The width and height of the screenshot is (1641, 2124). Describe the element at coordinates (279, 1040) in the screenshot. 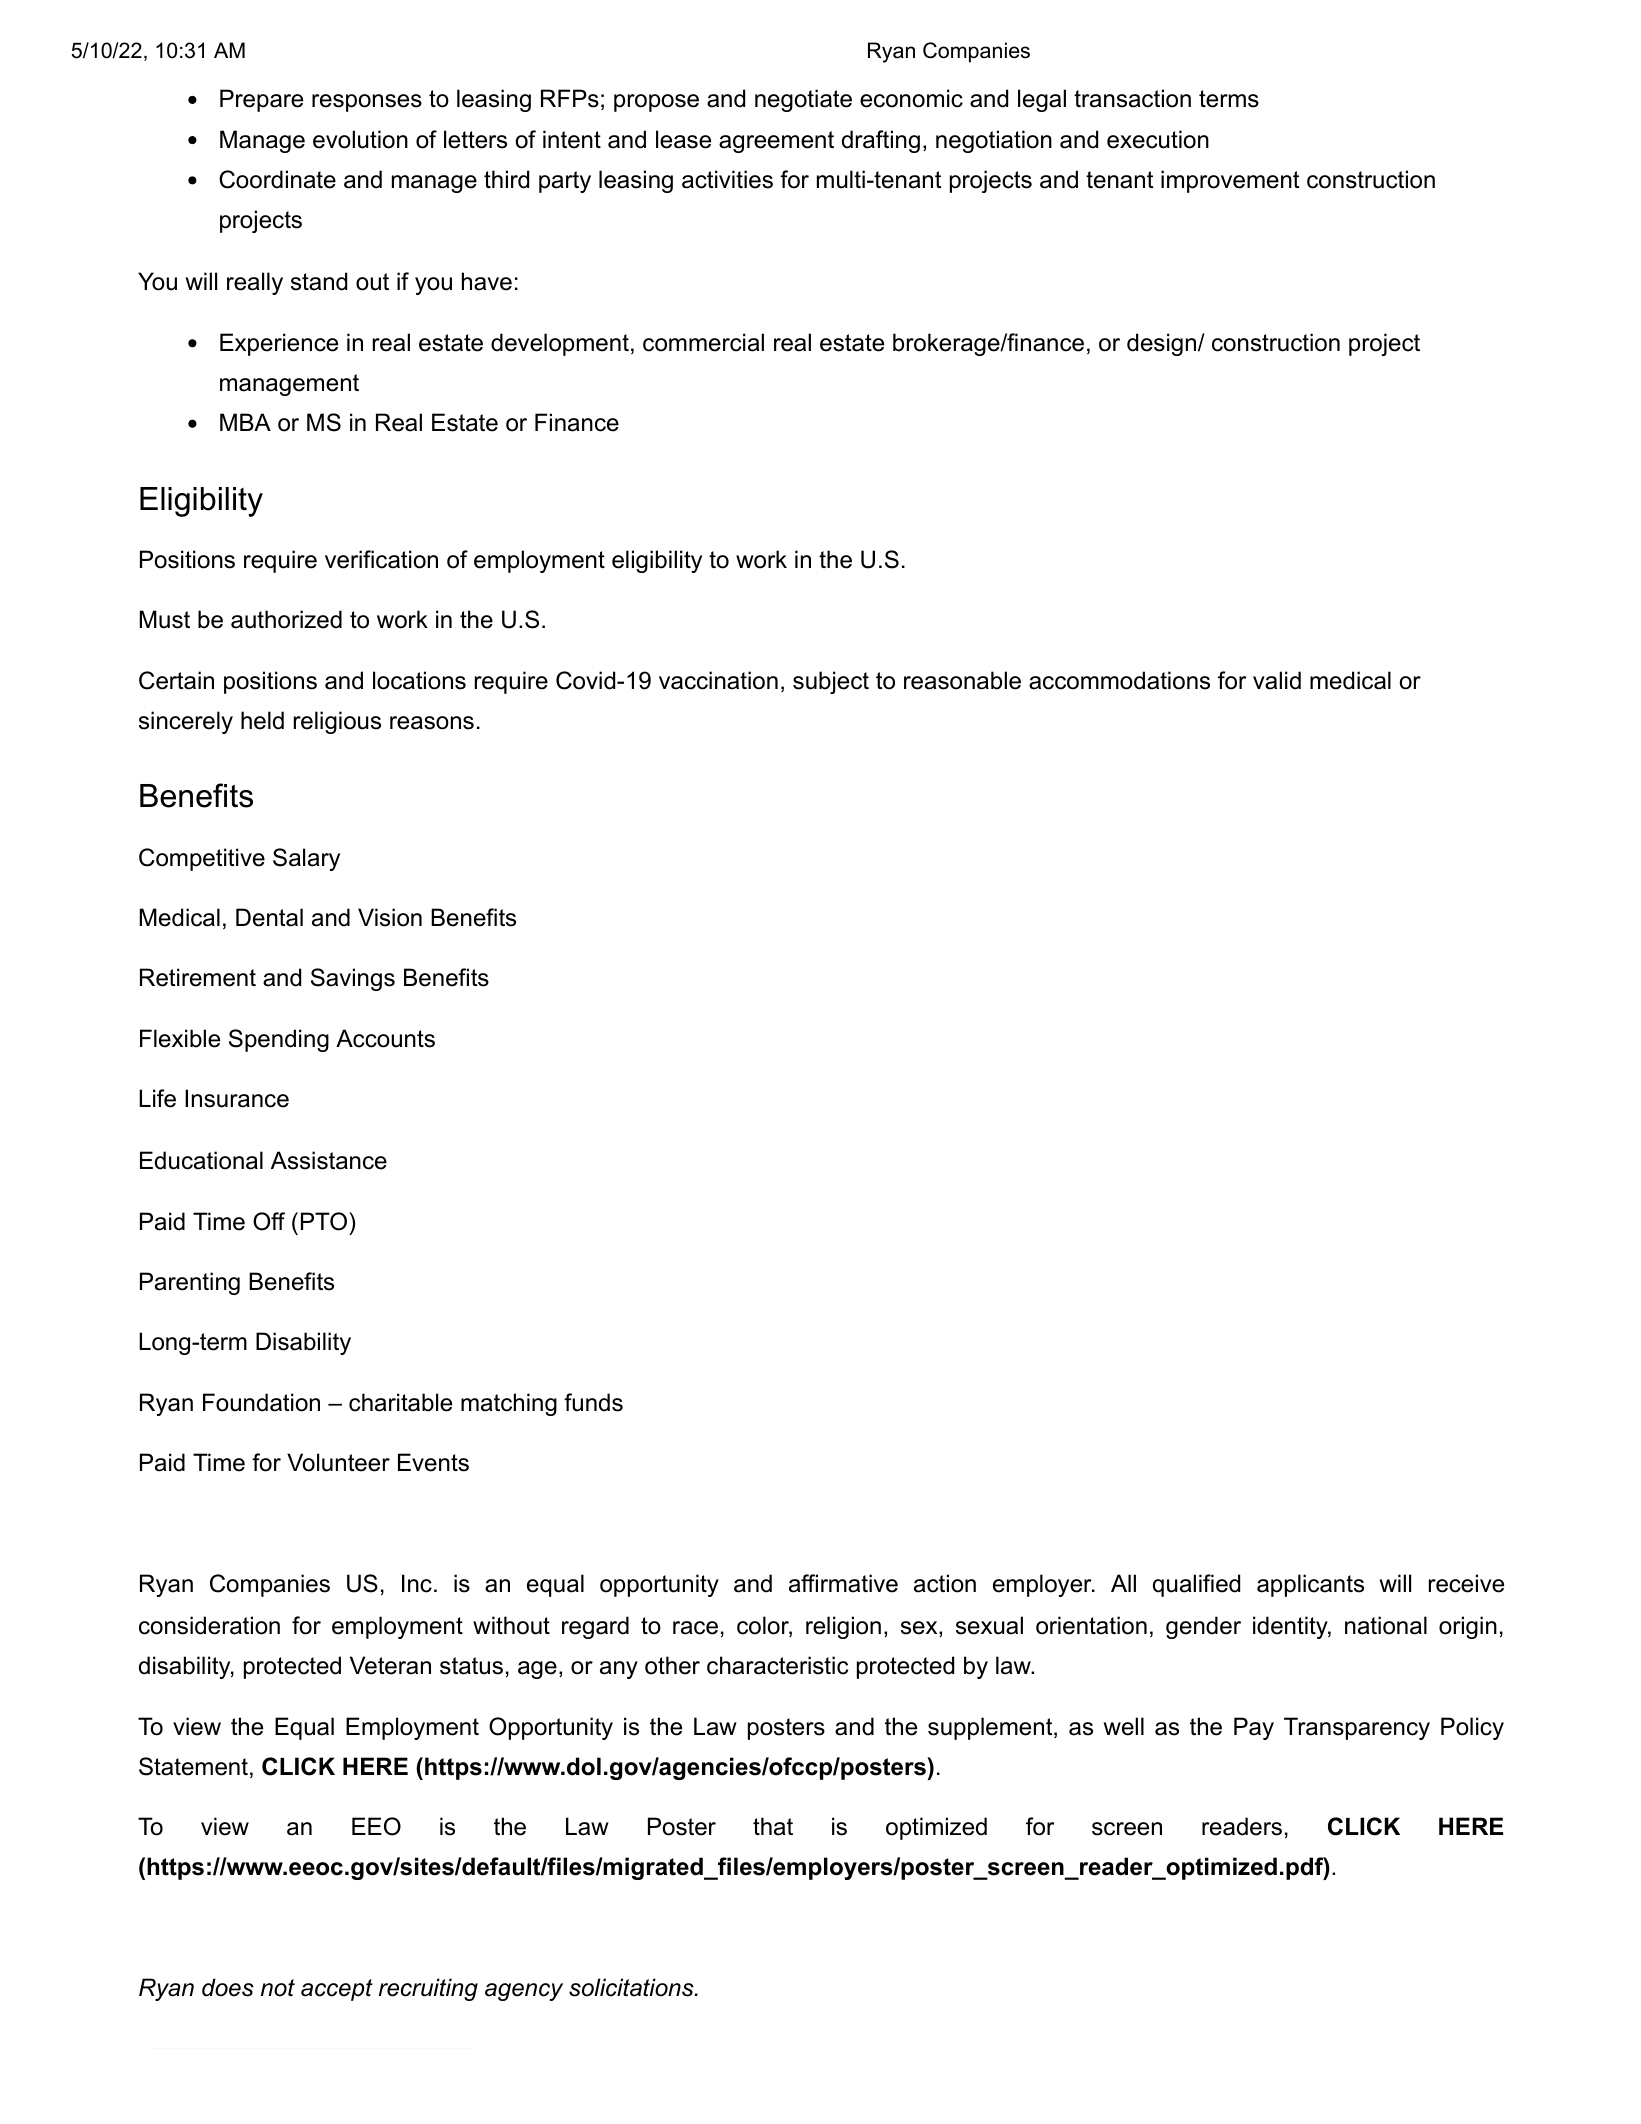

I see `Spending` at that location.
